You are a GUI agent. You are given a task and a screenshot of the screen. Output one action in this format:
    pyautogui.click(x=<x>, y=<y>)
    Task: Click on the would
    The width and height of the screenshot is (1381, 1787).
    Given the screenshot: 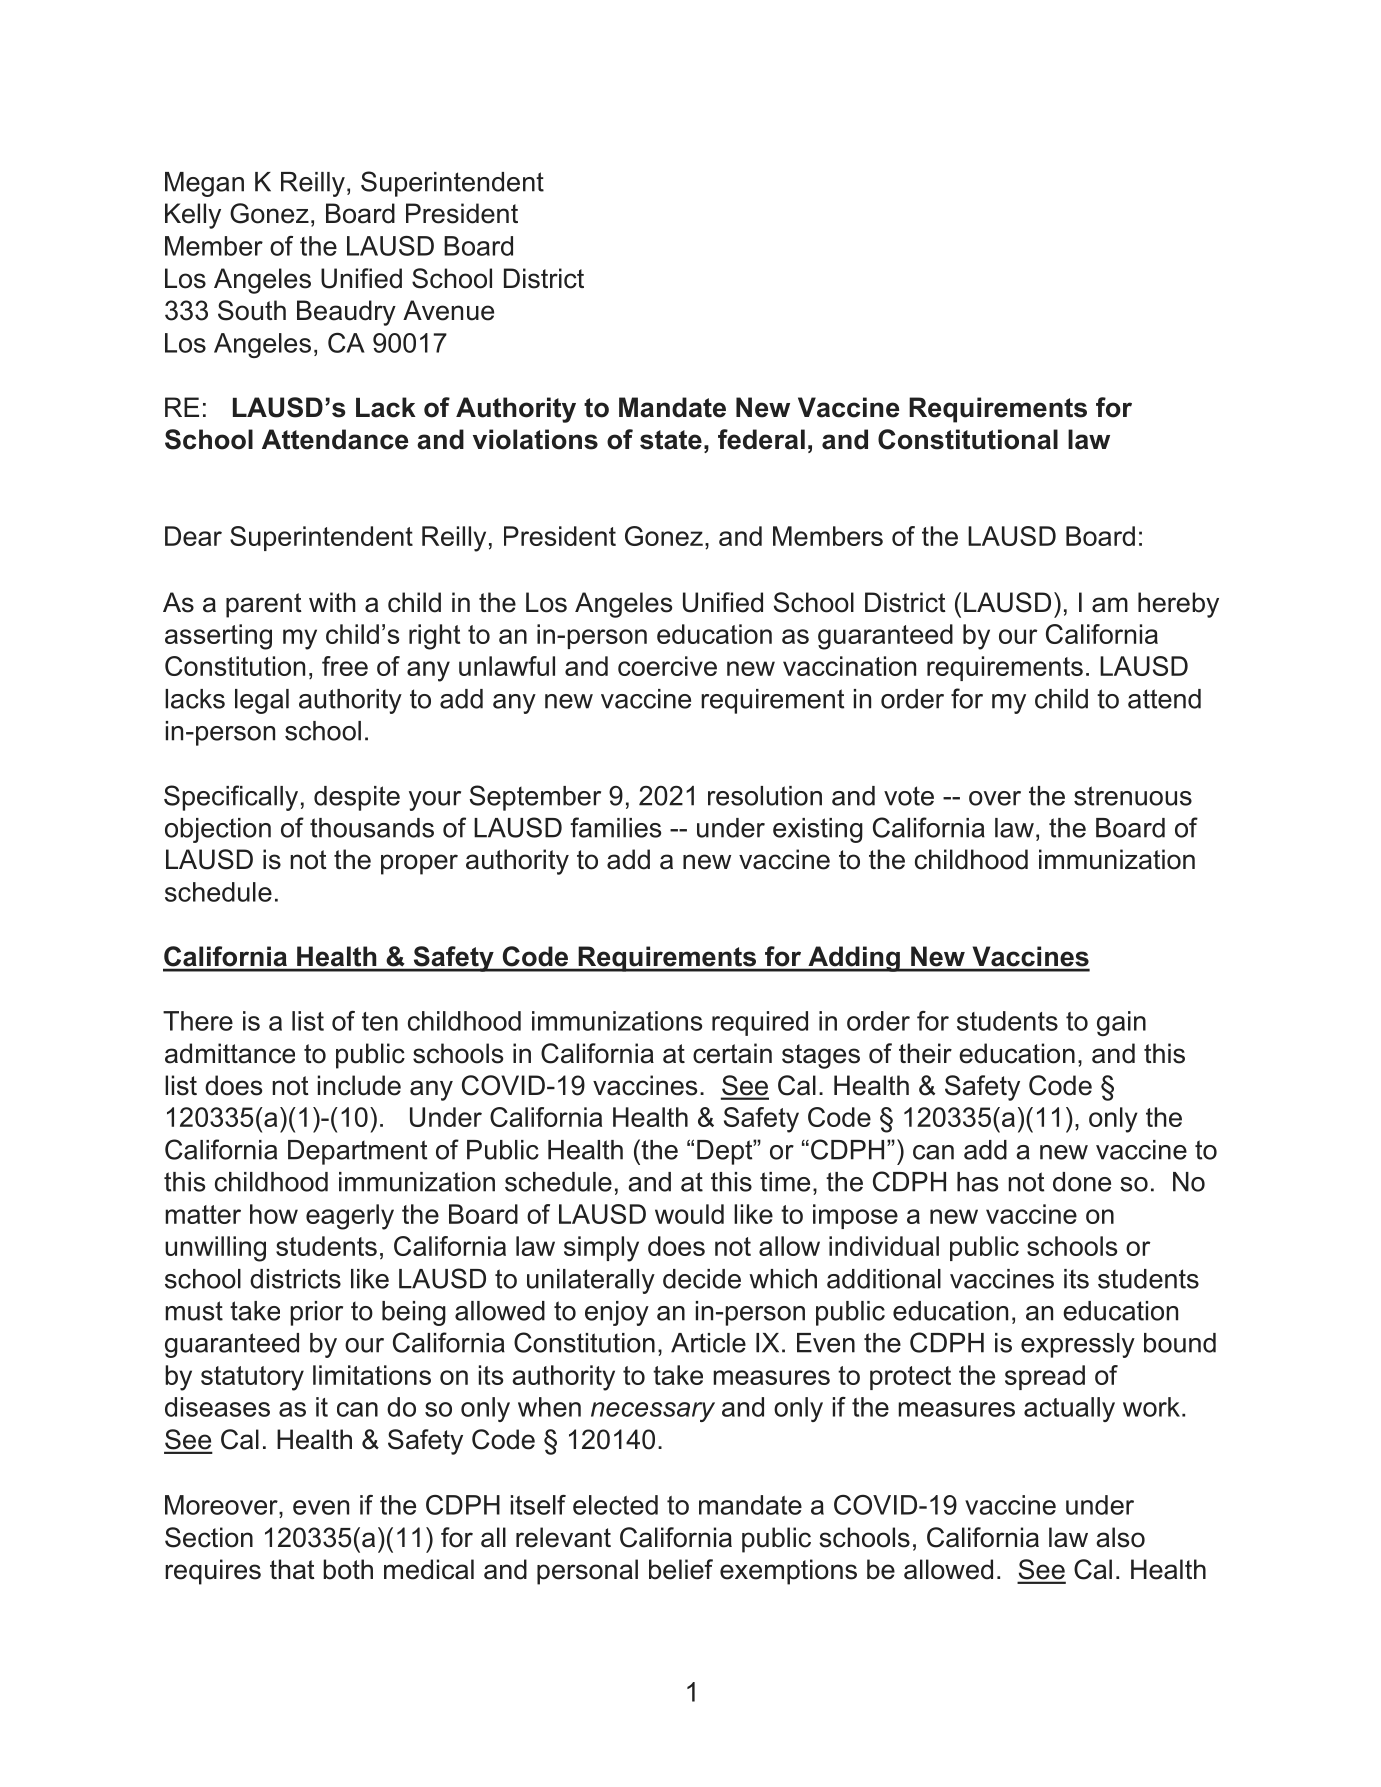 What is the action you would take?
    pyautogui.click(x=689, y=1214)
